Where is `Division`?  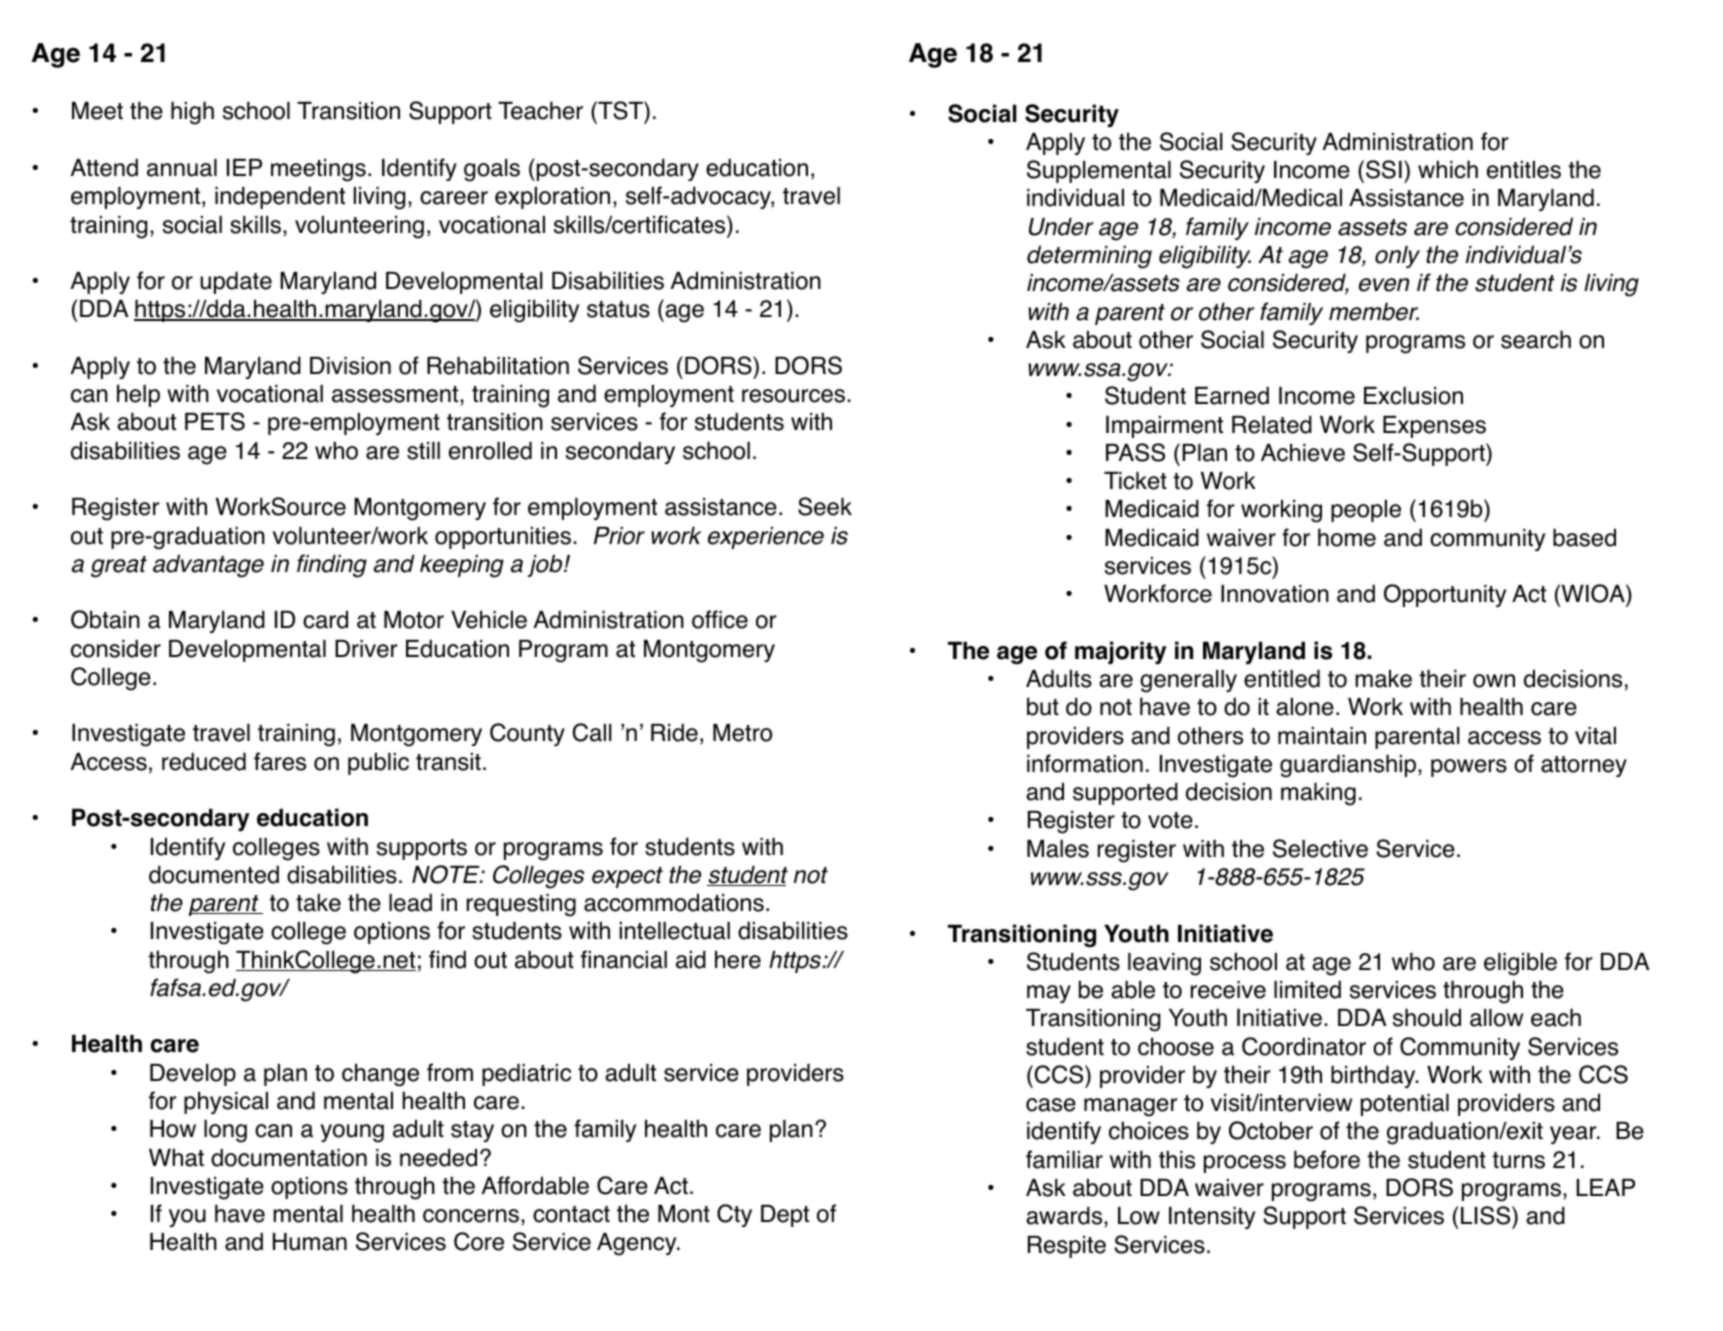 Division is located at coordinates (350, 366).
